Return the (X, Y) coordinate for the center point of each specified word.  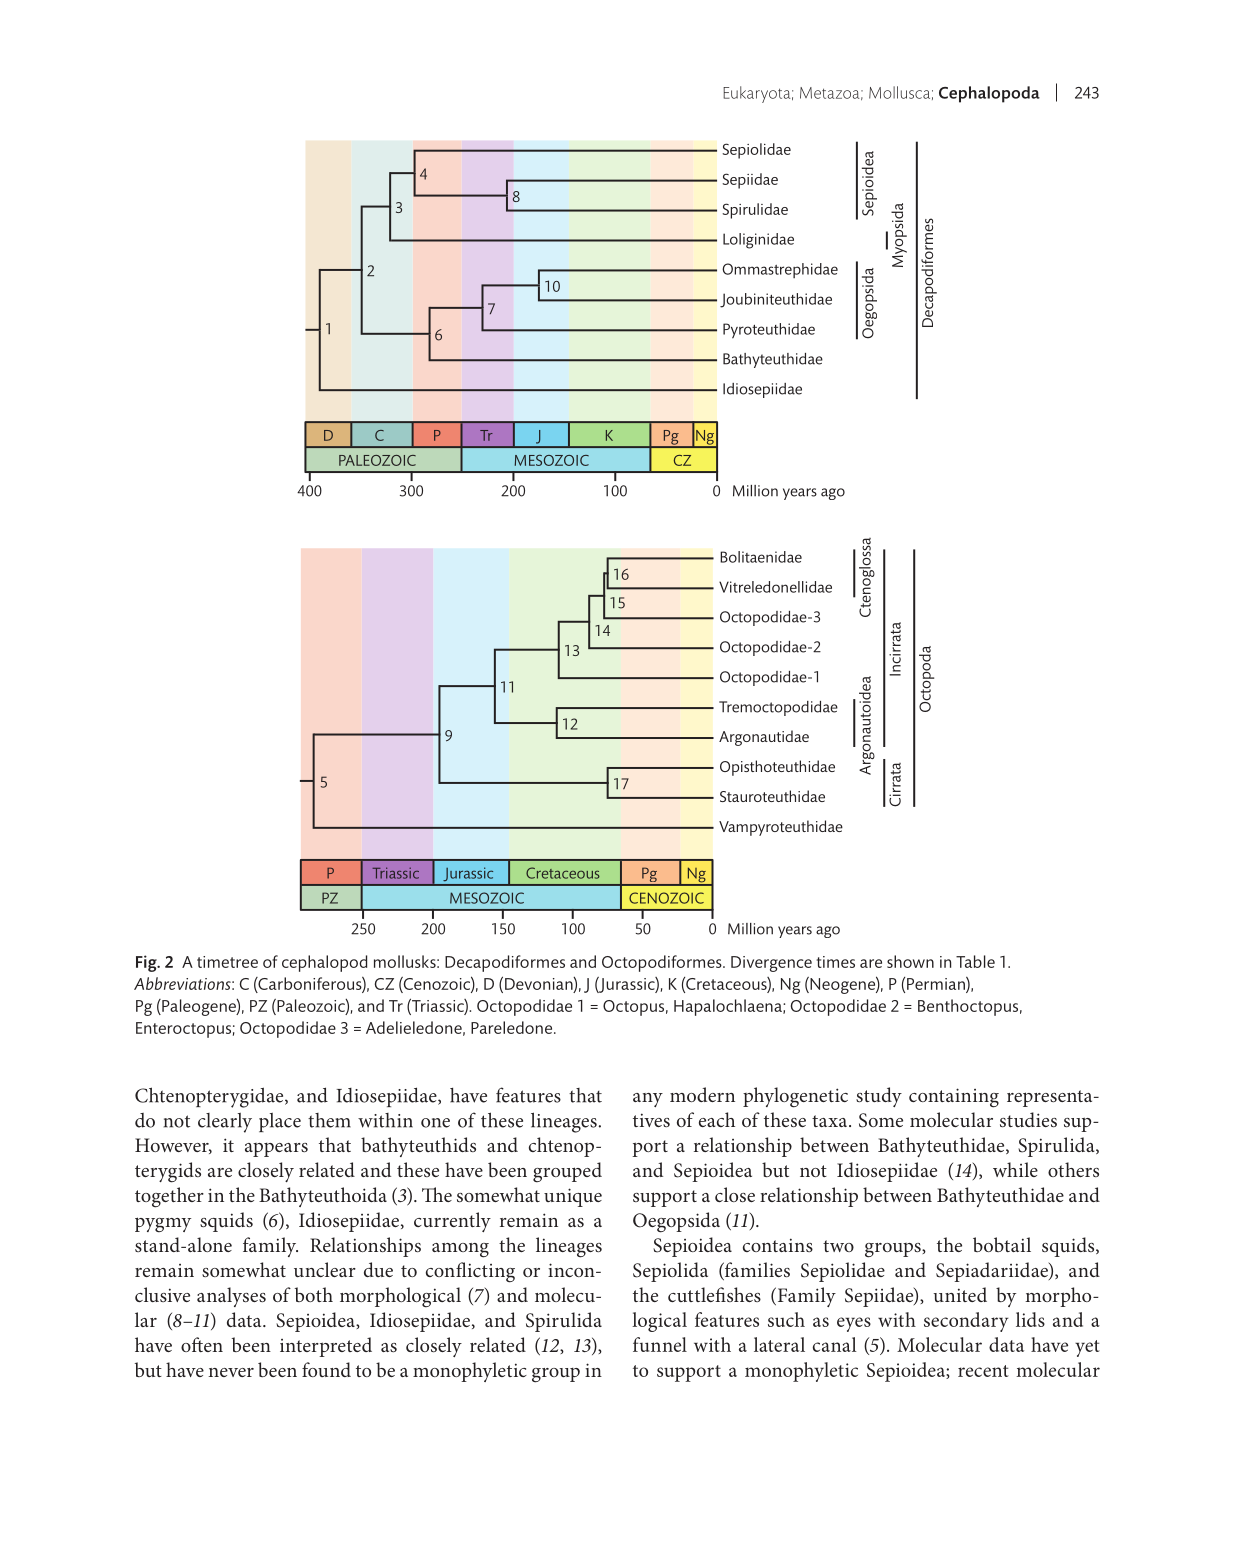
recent (983, 1371)
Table (975, 961)
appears (276, 1150)
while (1015, 1169)
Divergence (771, 964)
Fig (147, 963)
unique (573, 1197)
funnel (660, 1344)
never (231, 1372)
